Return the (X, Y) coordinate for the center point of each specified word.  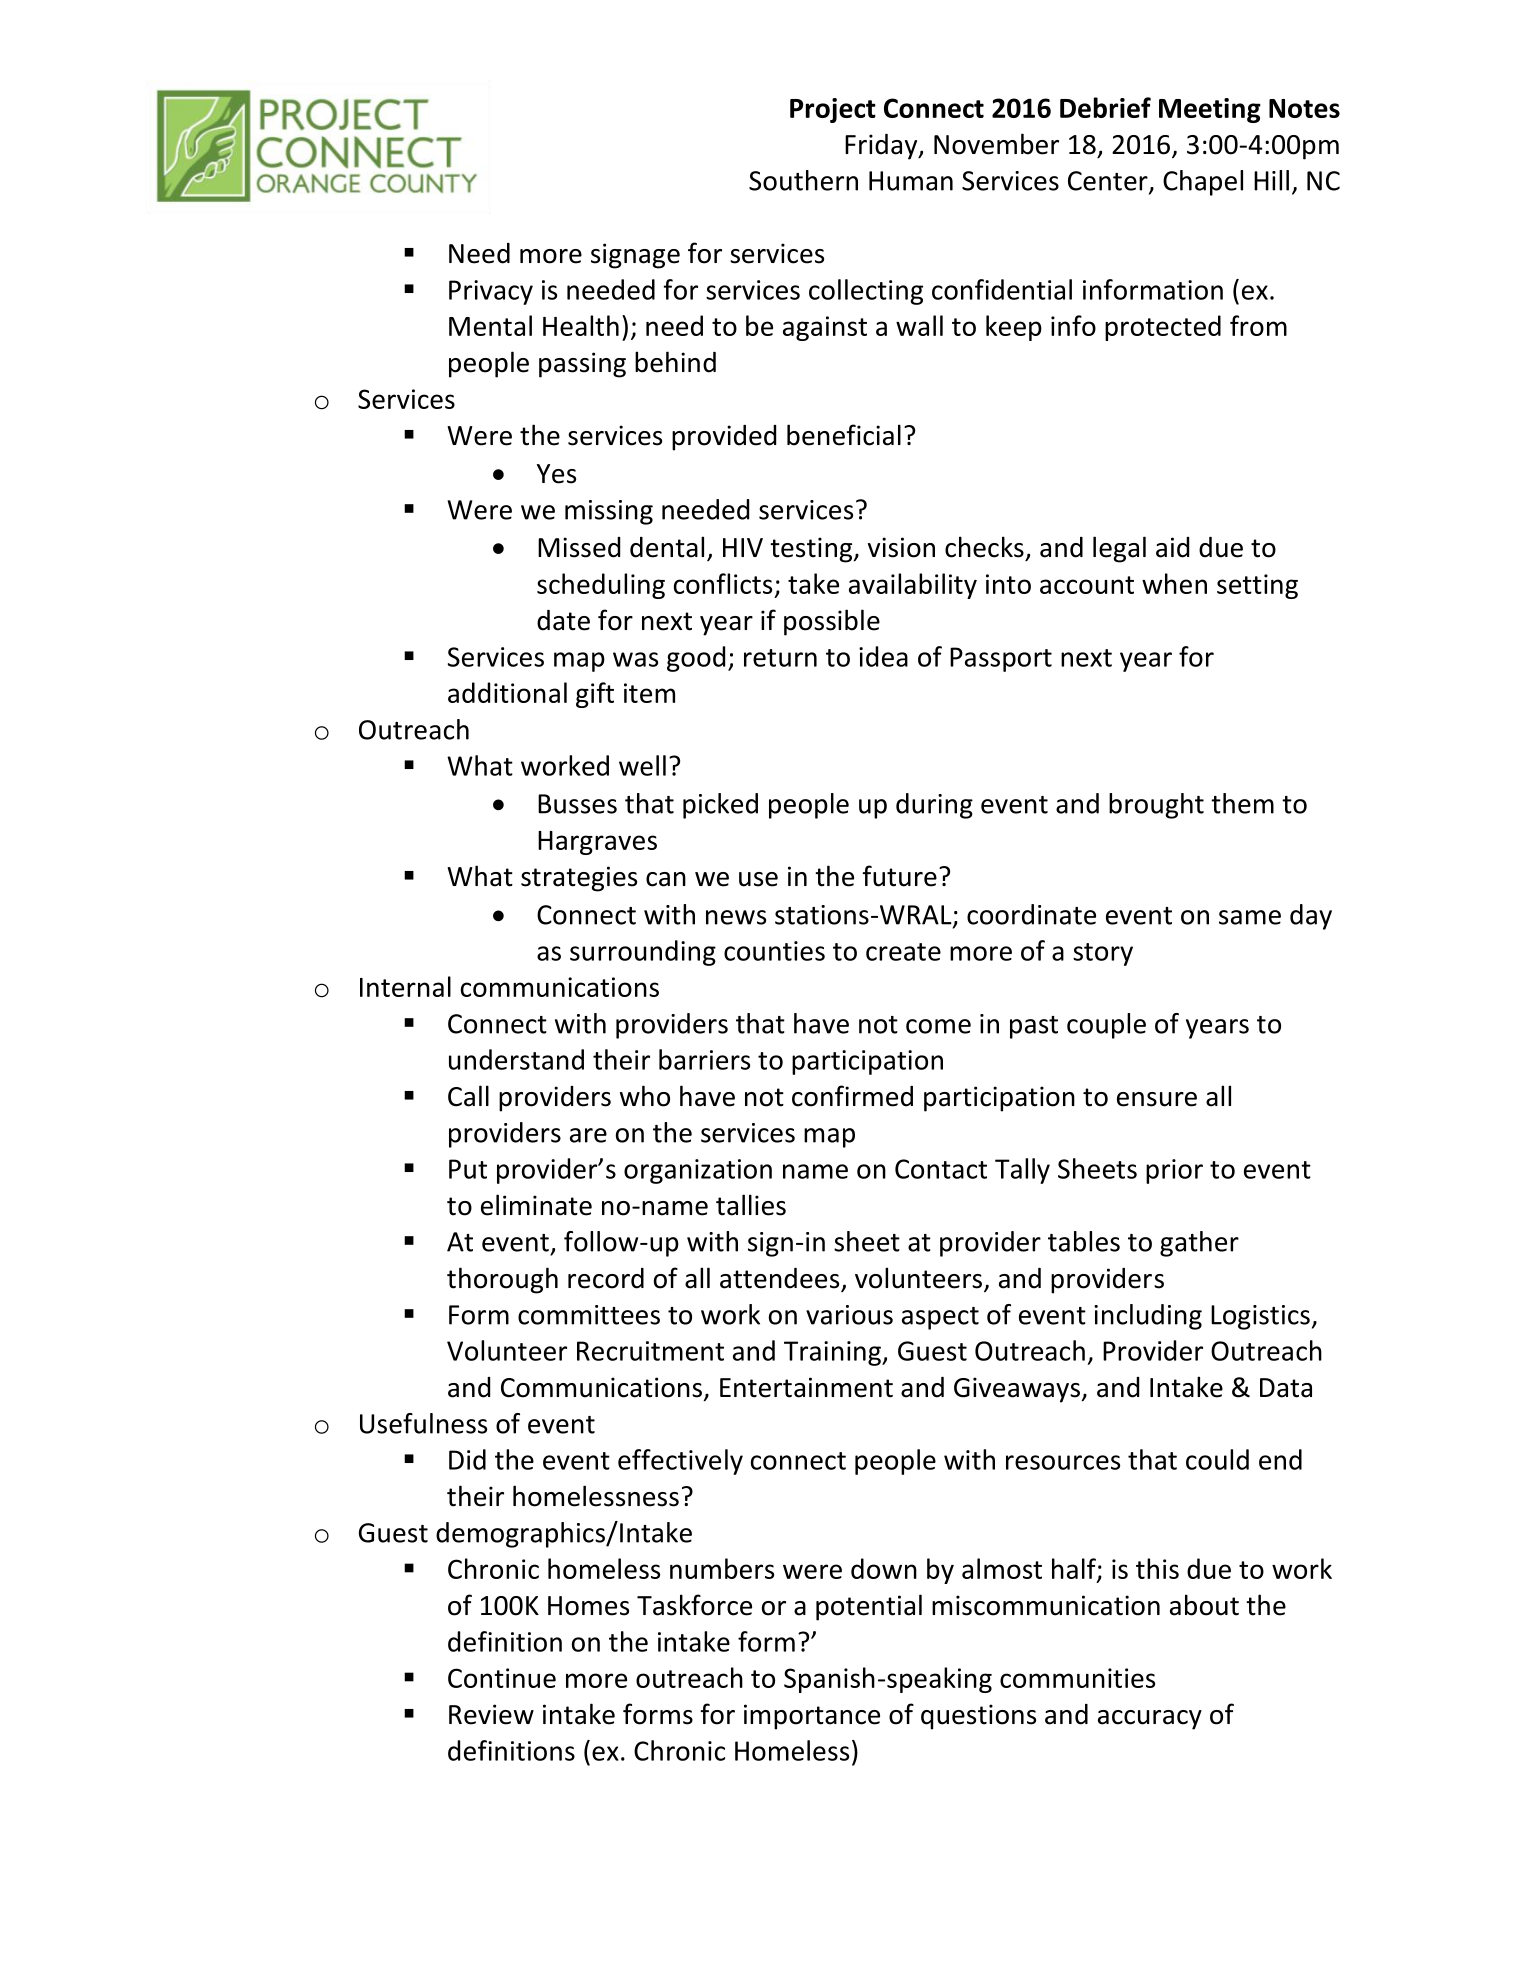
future (900, 876)
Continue (502, 1678)
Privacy (491, 292)
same (1250, 917)
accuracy (1150, 1720)
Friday (882, 147)
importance (812, 1717)
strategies (579, 879)
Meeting (1210, 110)
